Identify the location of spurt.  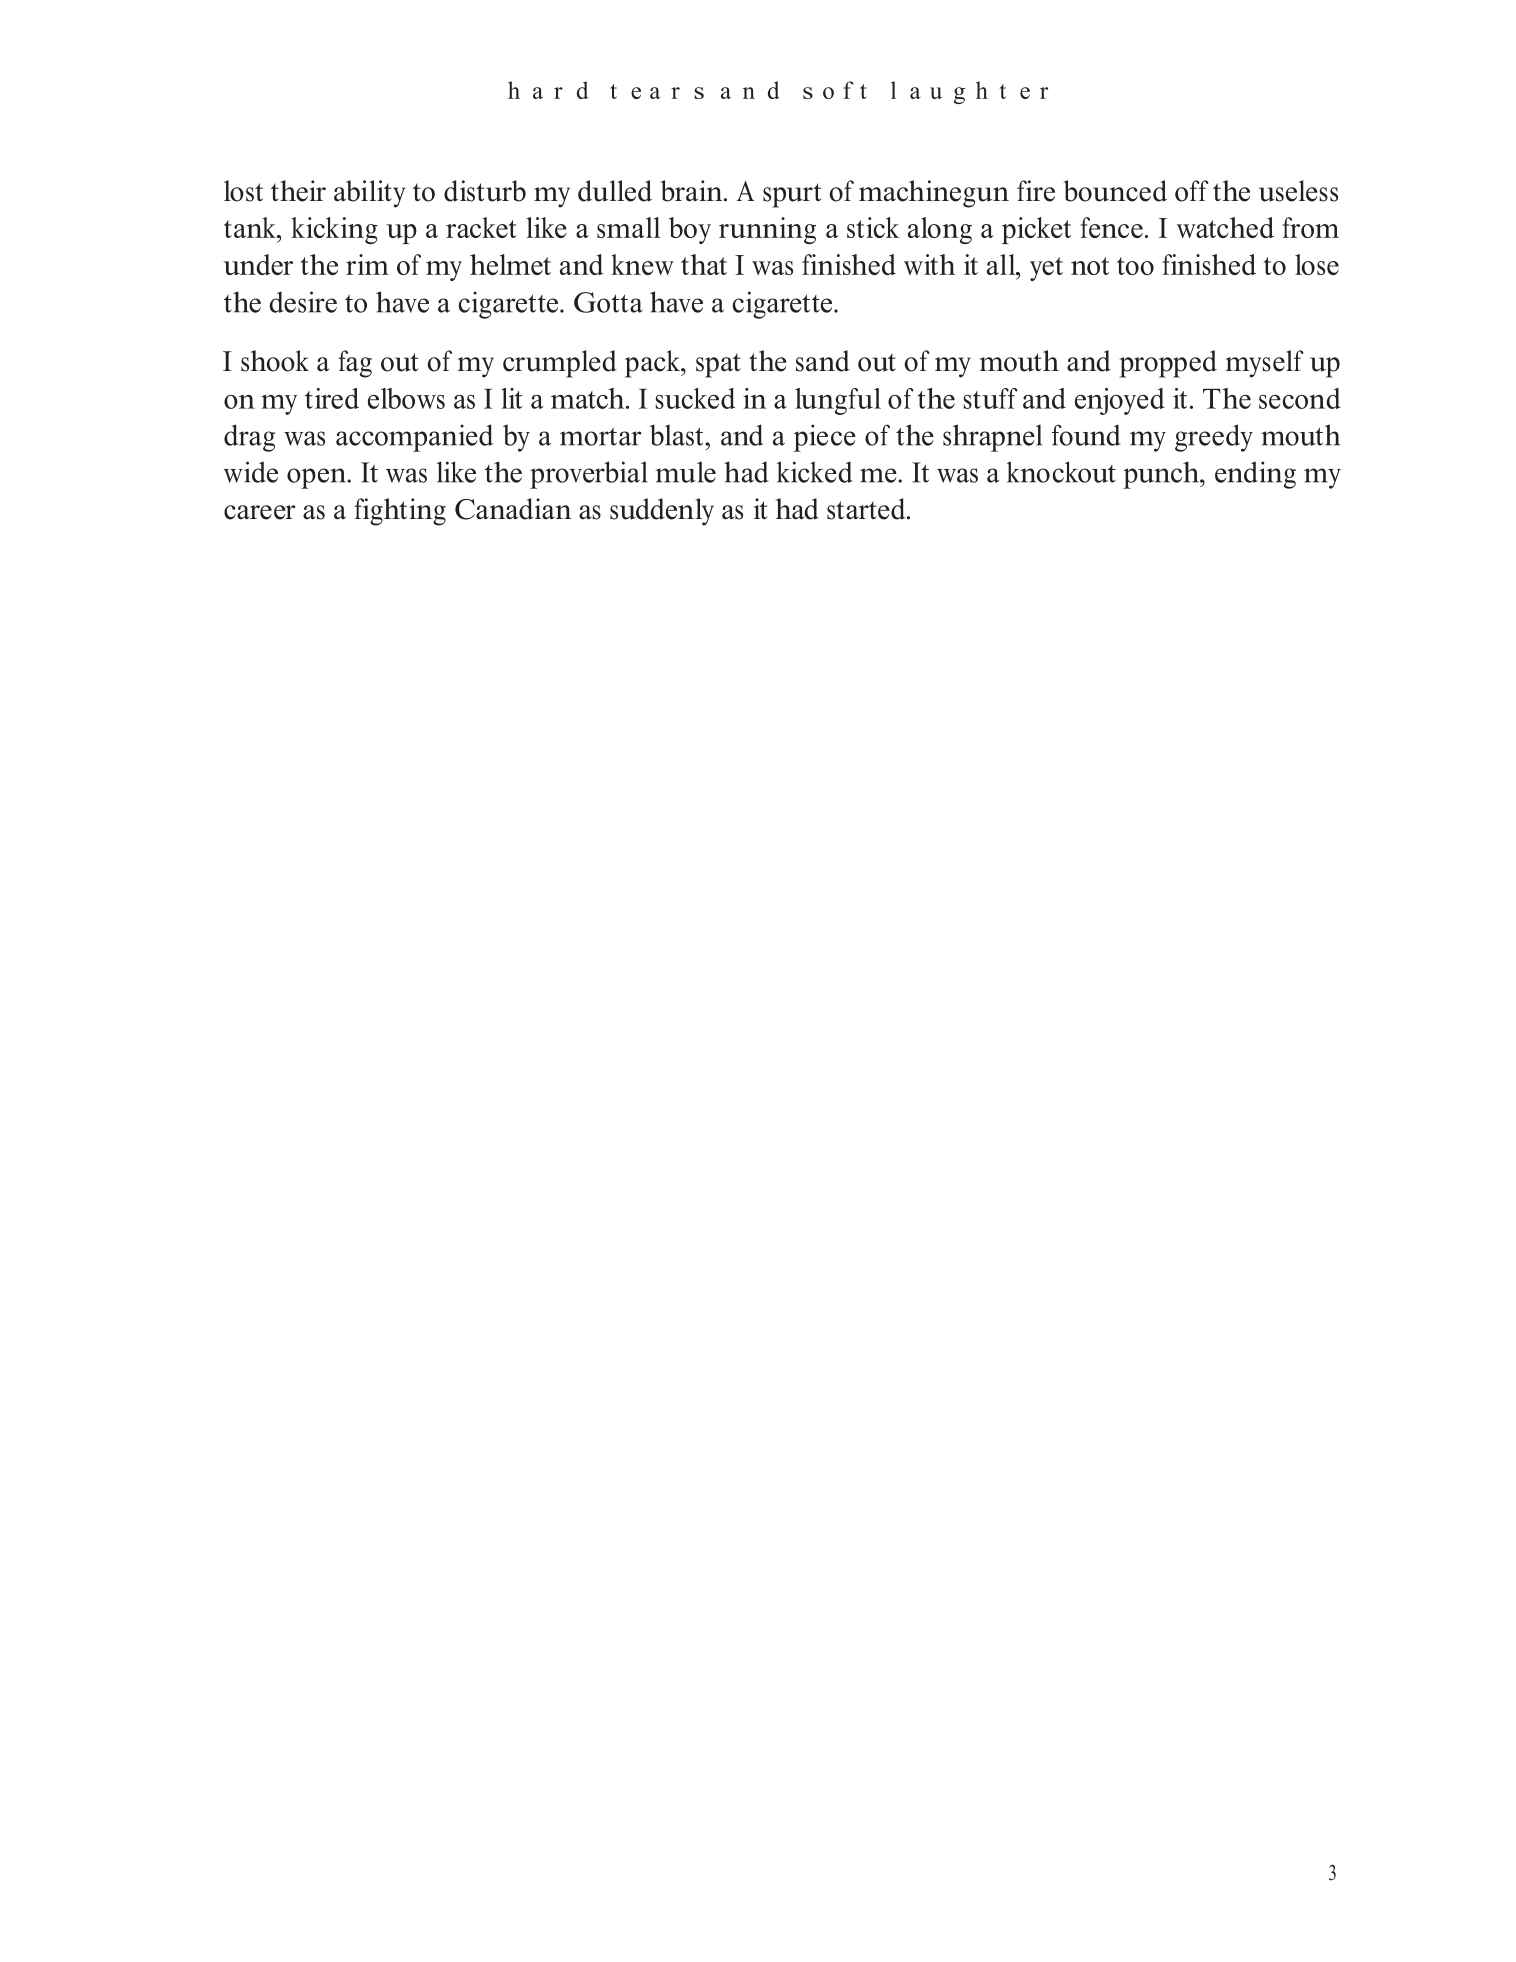
(792, 195).
